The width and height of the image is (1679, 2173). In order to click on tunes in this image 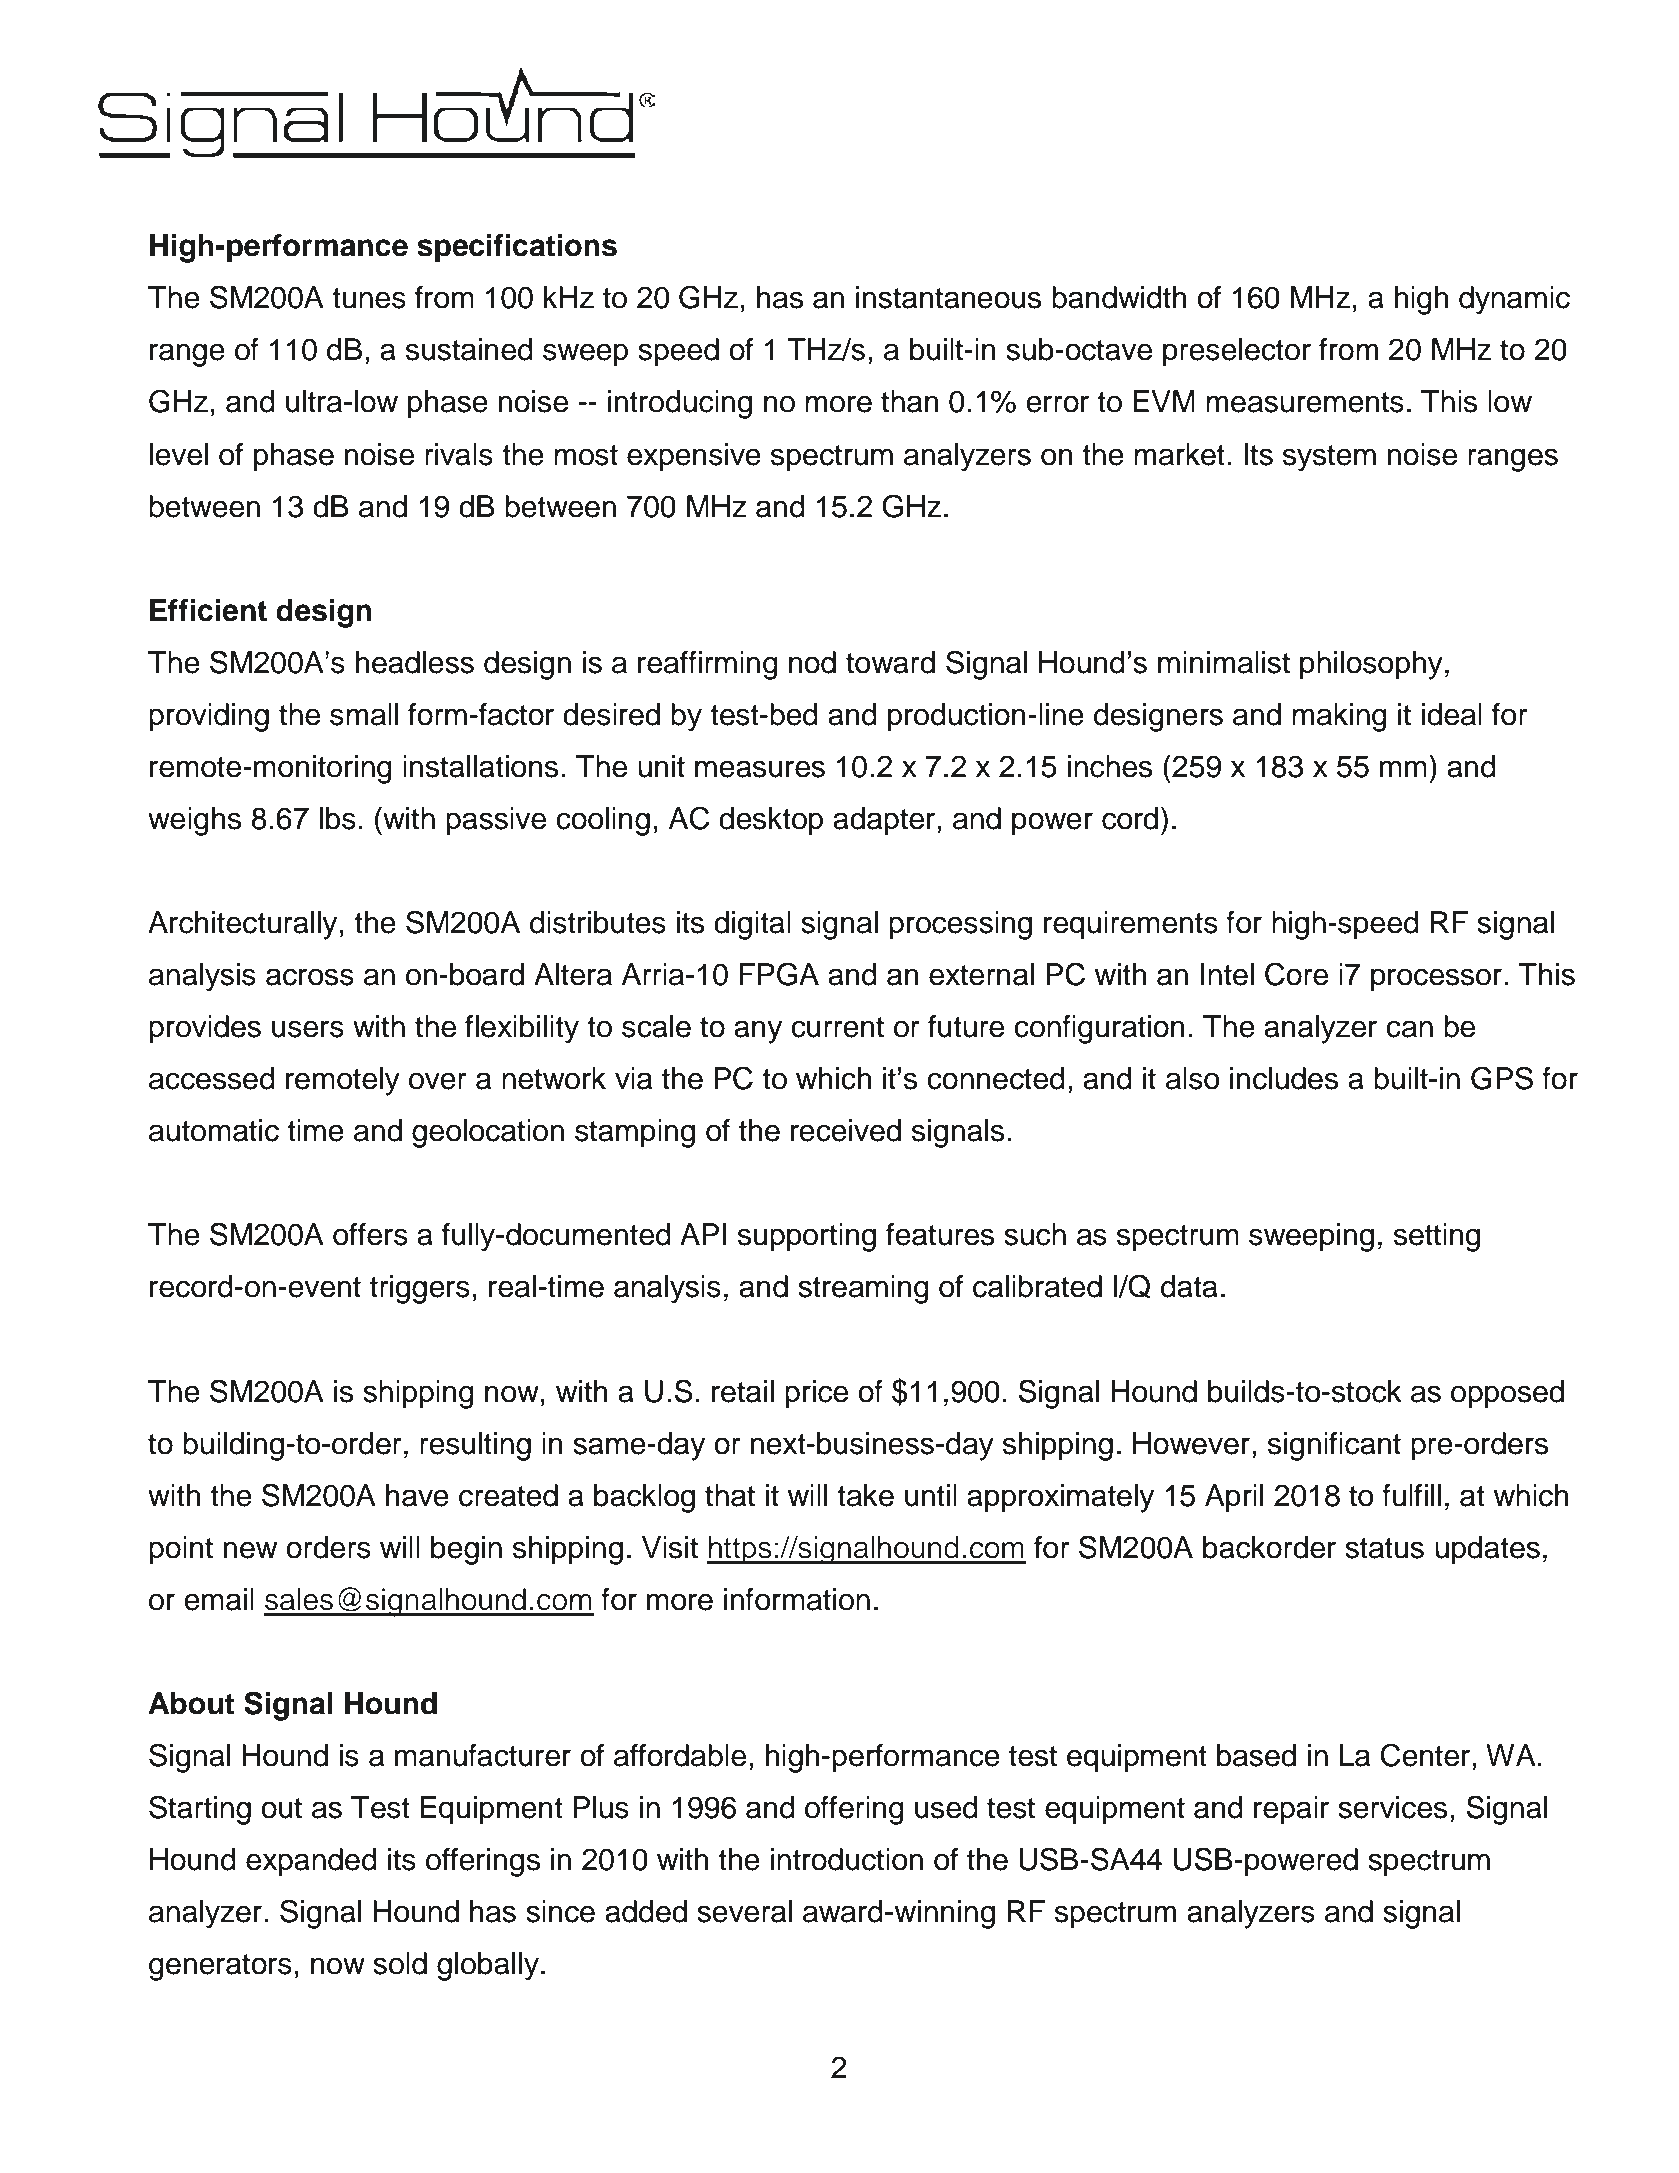, I will do `click(369, 298)`.
